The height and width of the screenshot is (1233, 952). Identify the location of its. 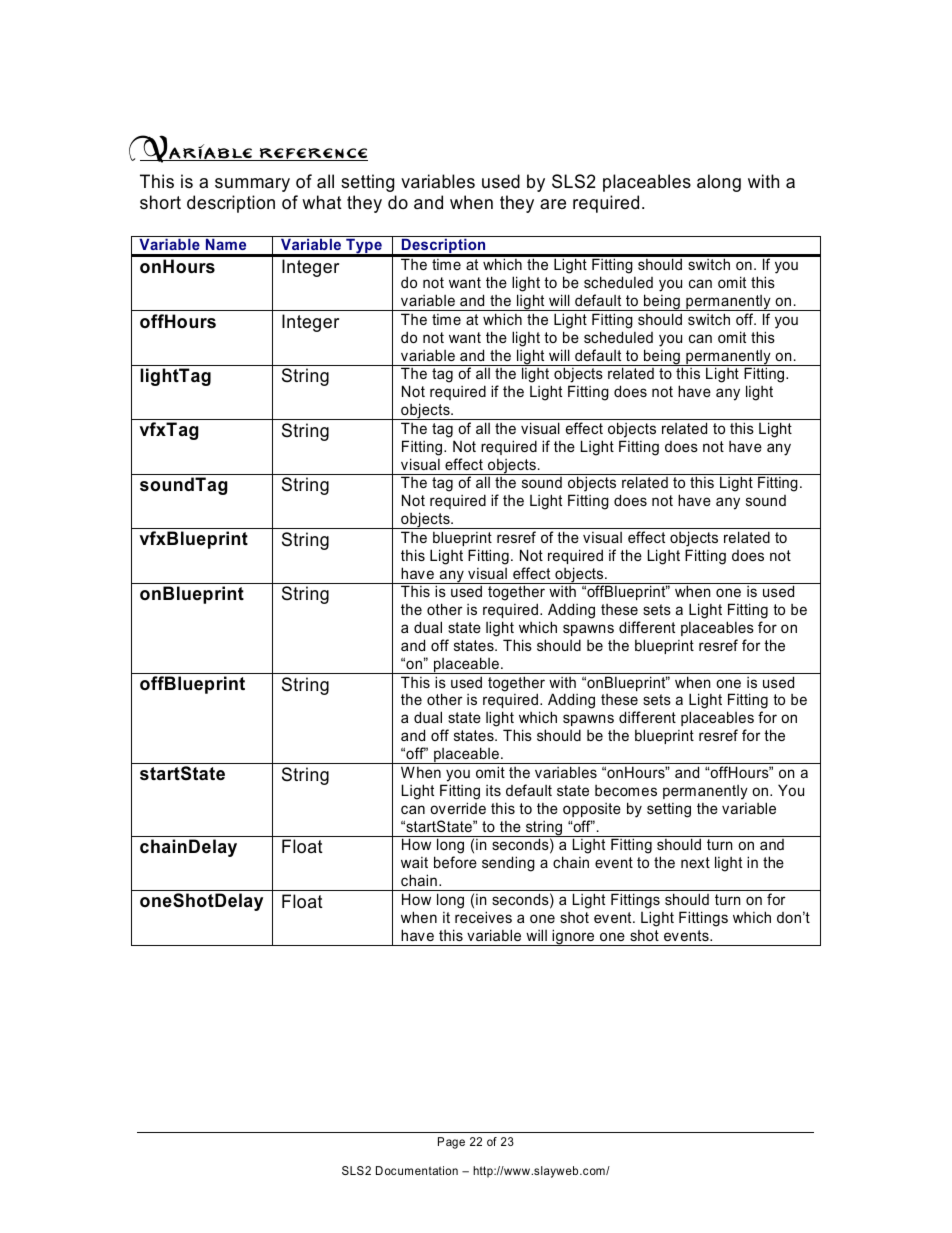
(493, 790).
